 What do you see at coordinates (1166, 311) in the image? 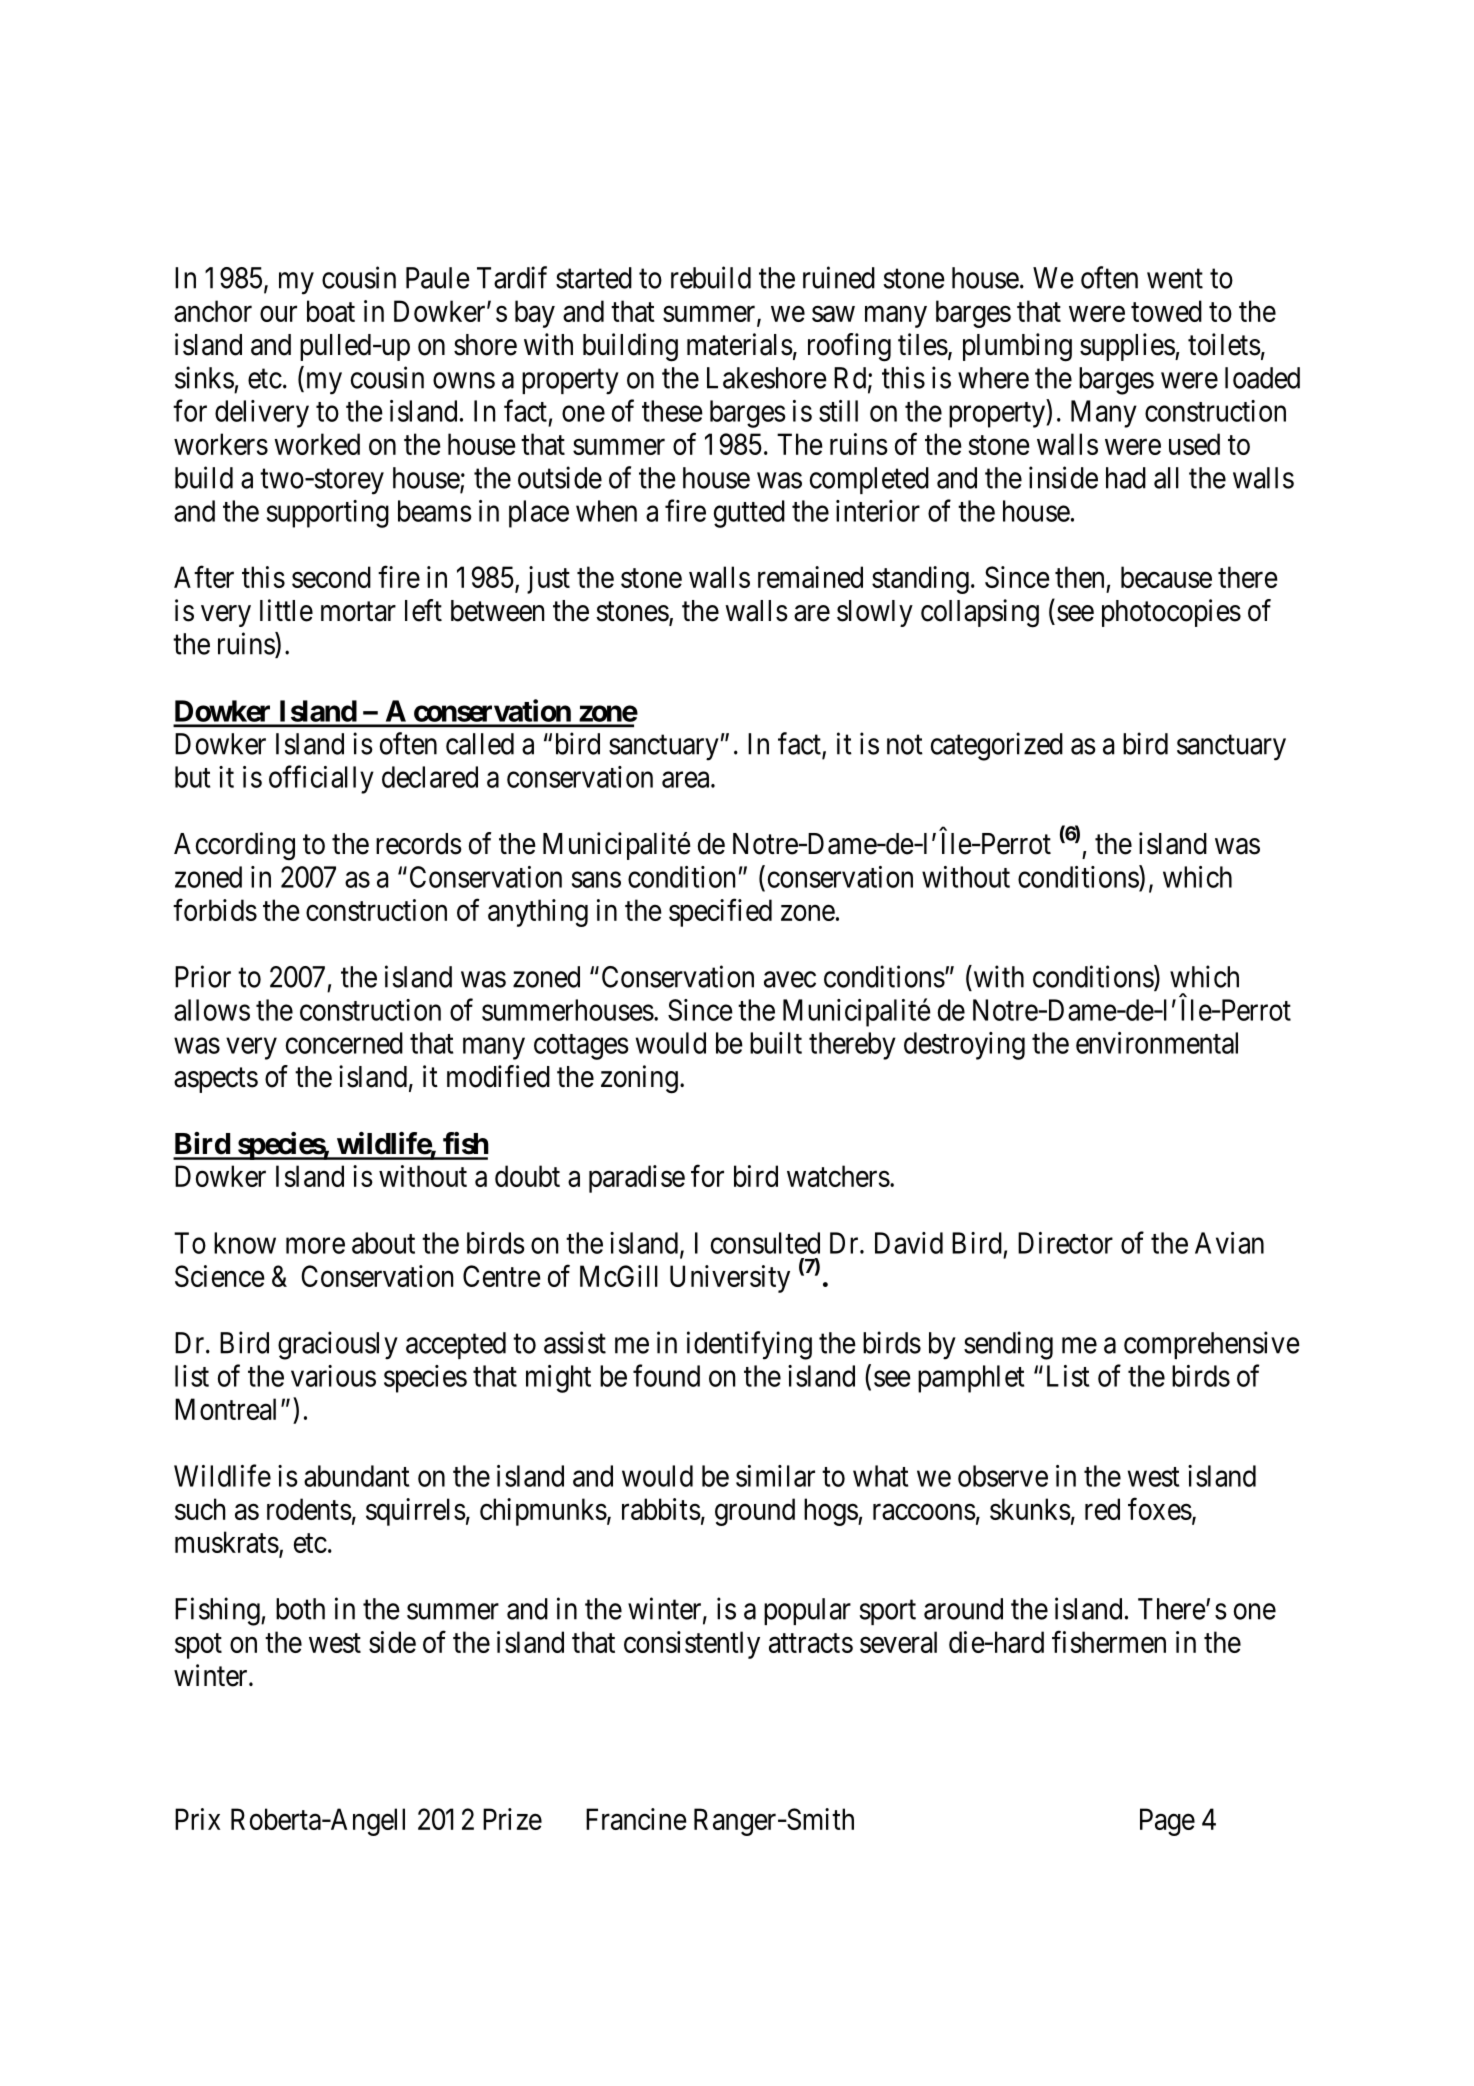
I see `towed` at bounding box center [1166, 311].
